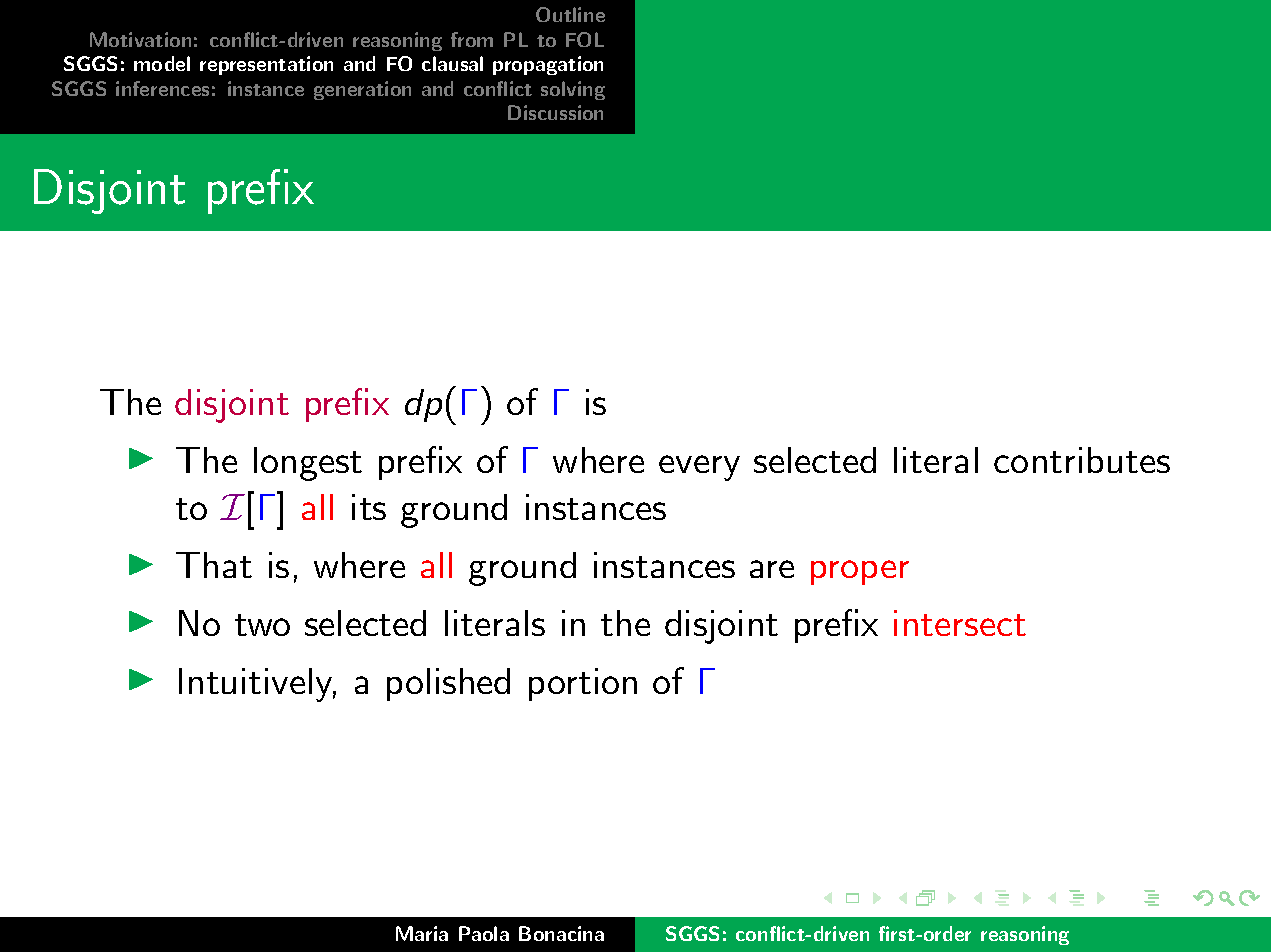 The width and height of the document is (1271, 952). Describe the element at coordinates (362, 90) in the document. I see `generation` at that location.
